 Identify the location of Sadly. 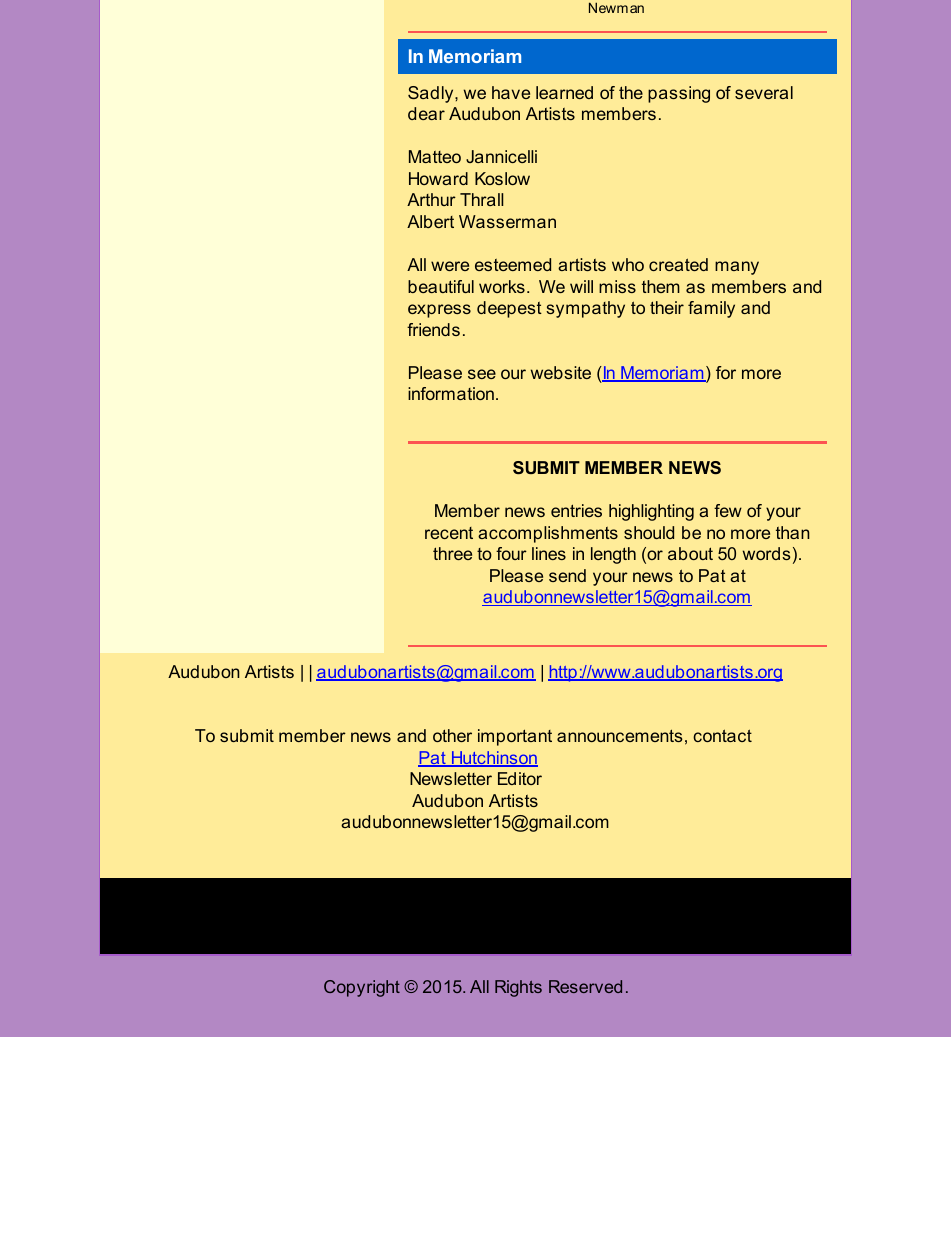
(432, 94).
